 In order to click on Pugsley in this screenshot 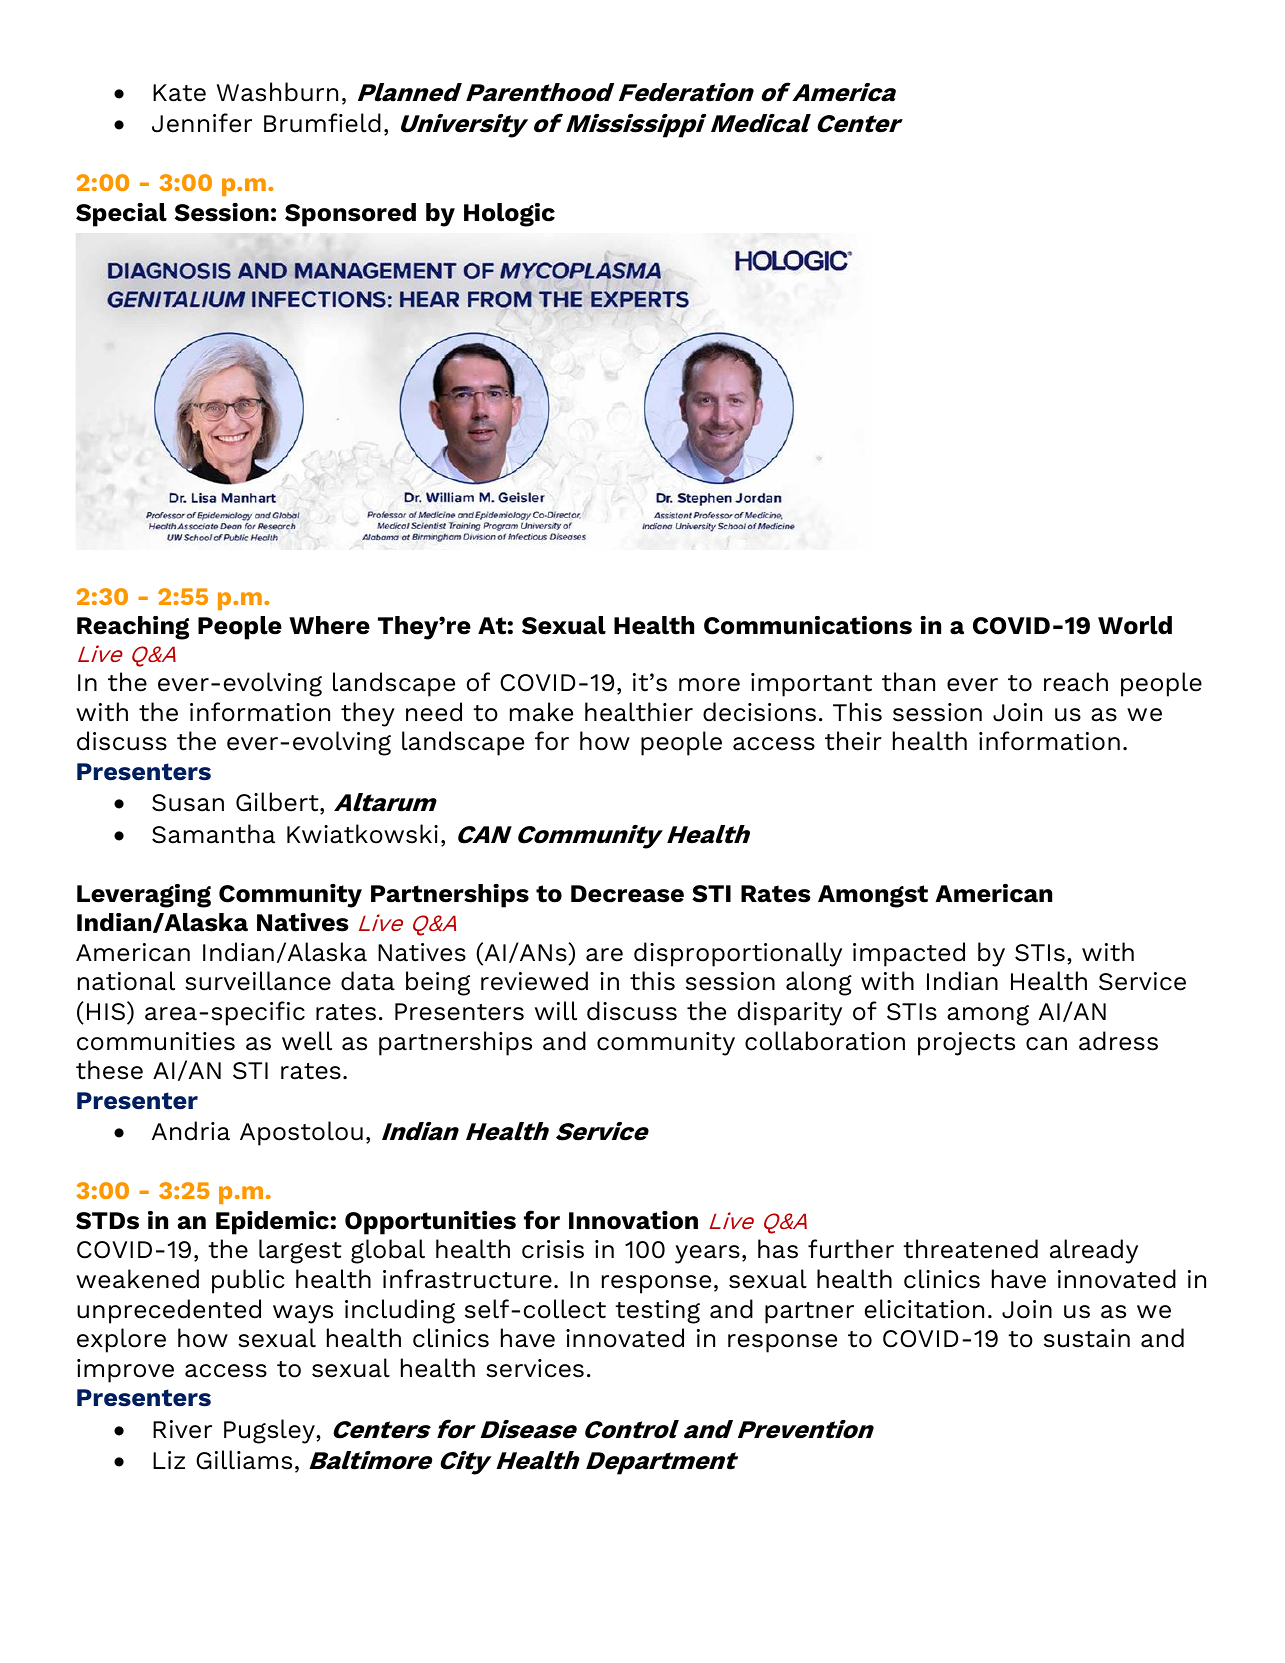, I will do `click(270, 1431)`.
